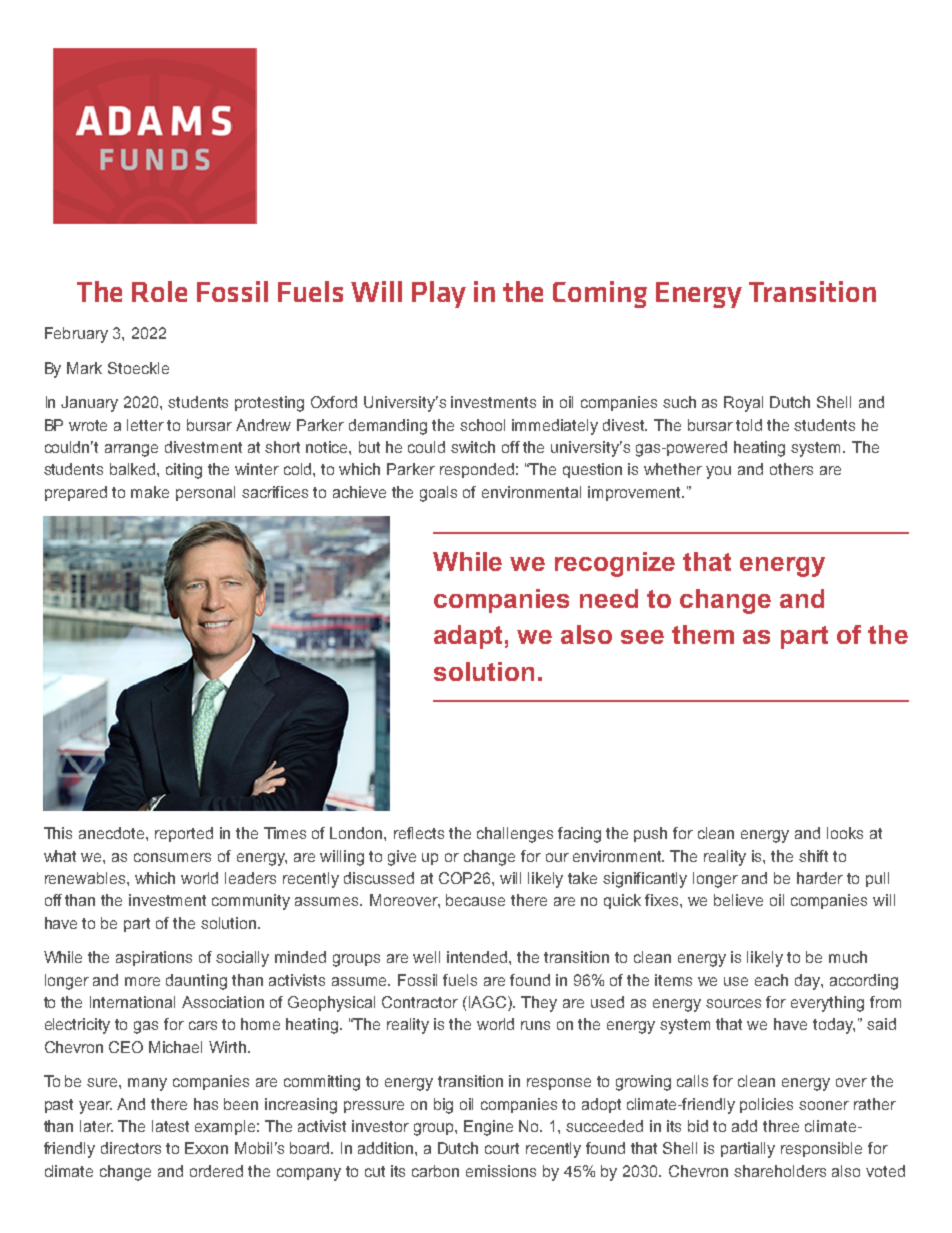 The height and width of the document is (1233, 952). Describe the element at coordinates (820, 878) in the document. I see `harder` at that location.
